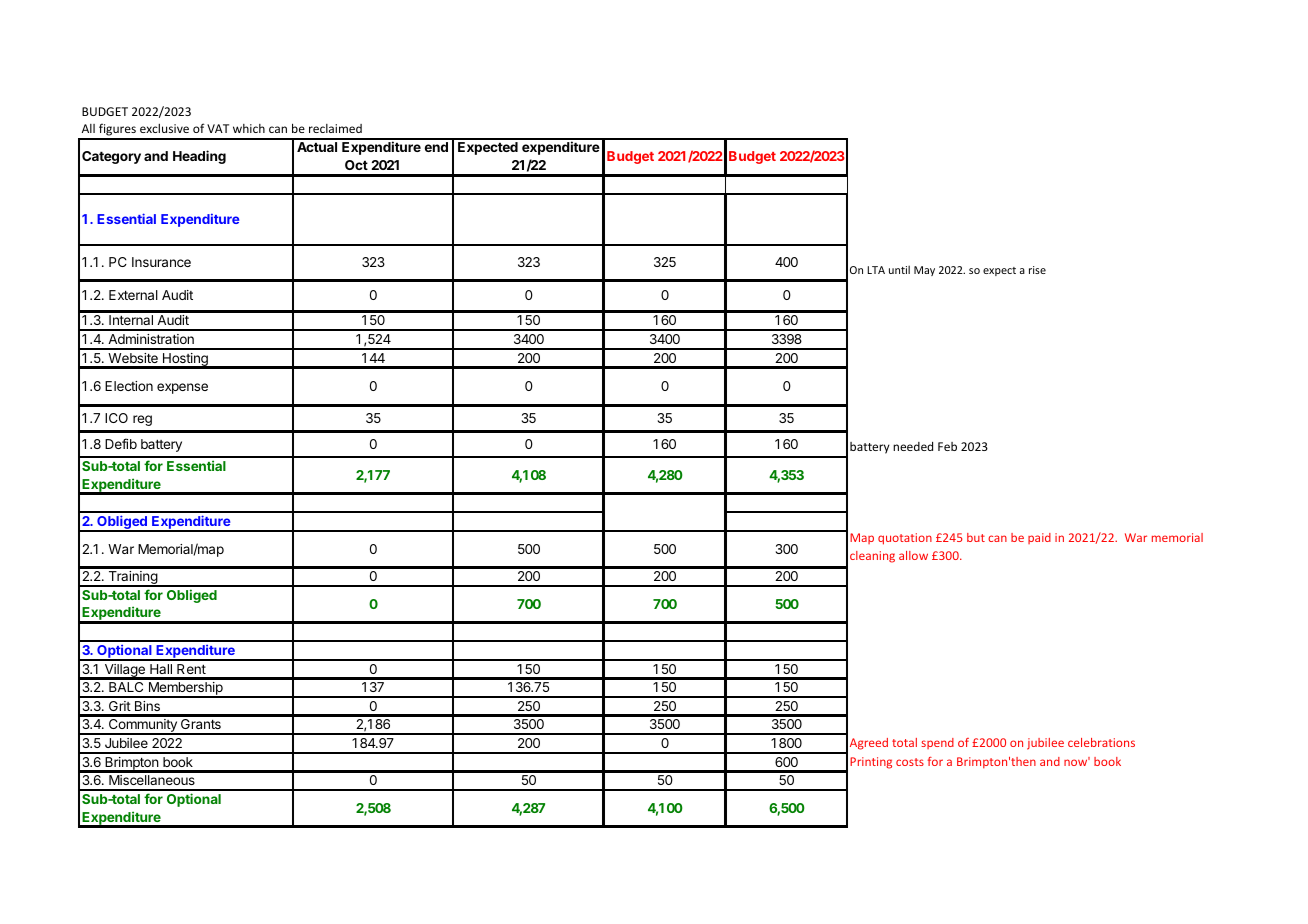 The image size is (1308, 924). What do you see at coordinates (199, 157) in the screenshot?
I see `Heading` at bounding box center [199, 157].
